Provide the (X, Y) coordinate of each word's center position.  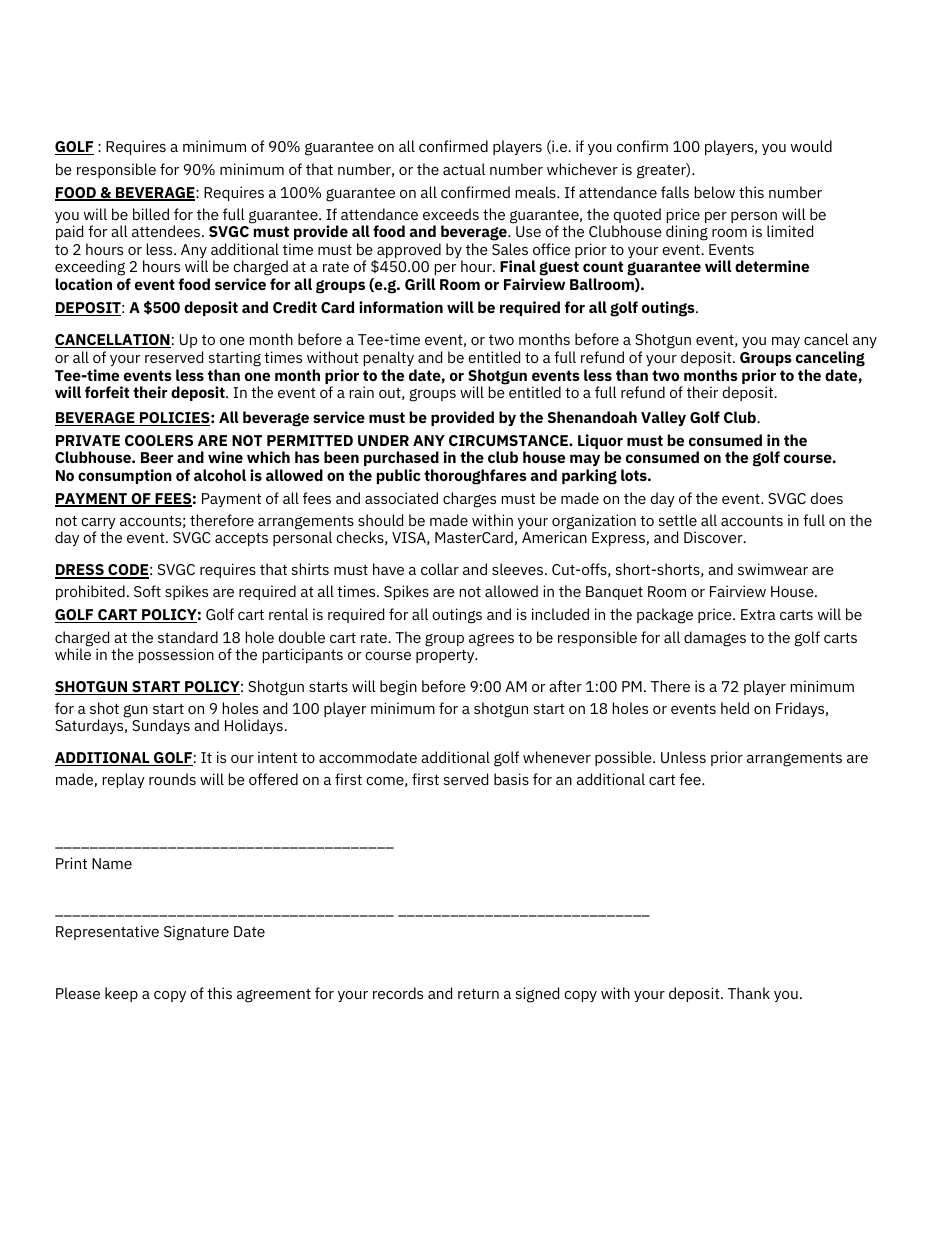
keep (121, 994)
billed (151, 214)
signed (537, 995)
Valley (663, 418)
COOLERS (159, 440)
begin (398, 688)
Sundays (161, 726)
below (715, 192)
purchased (401, 458)
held (735, 708)
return (478, 994)
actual (464, 169)
